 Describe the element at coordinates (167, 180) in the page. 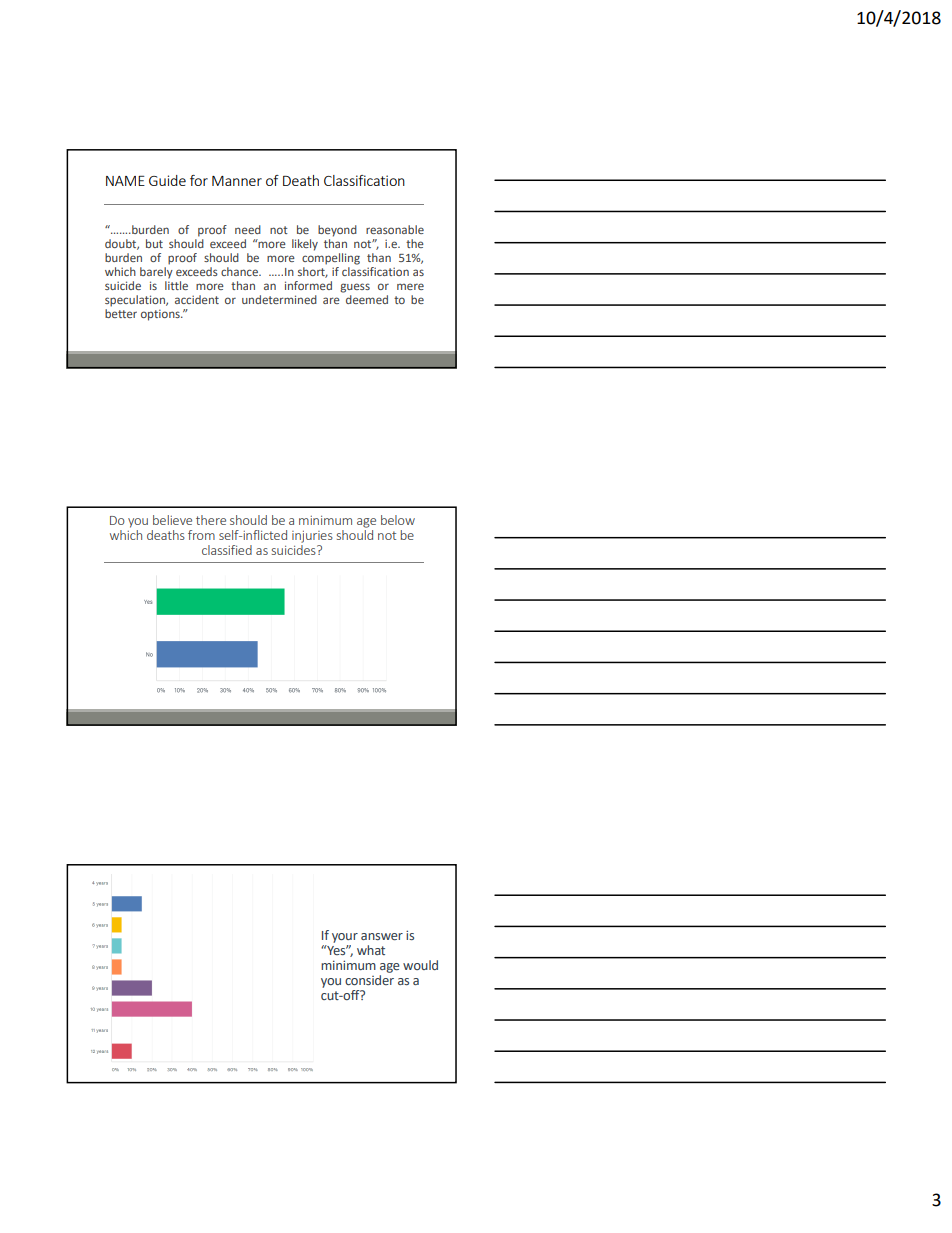

I see `Guide` at that location.
